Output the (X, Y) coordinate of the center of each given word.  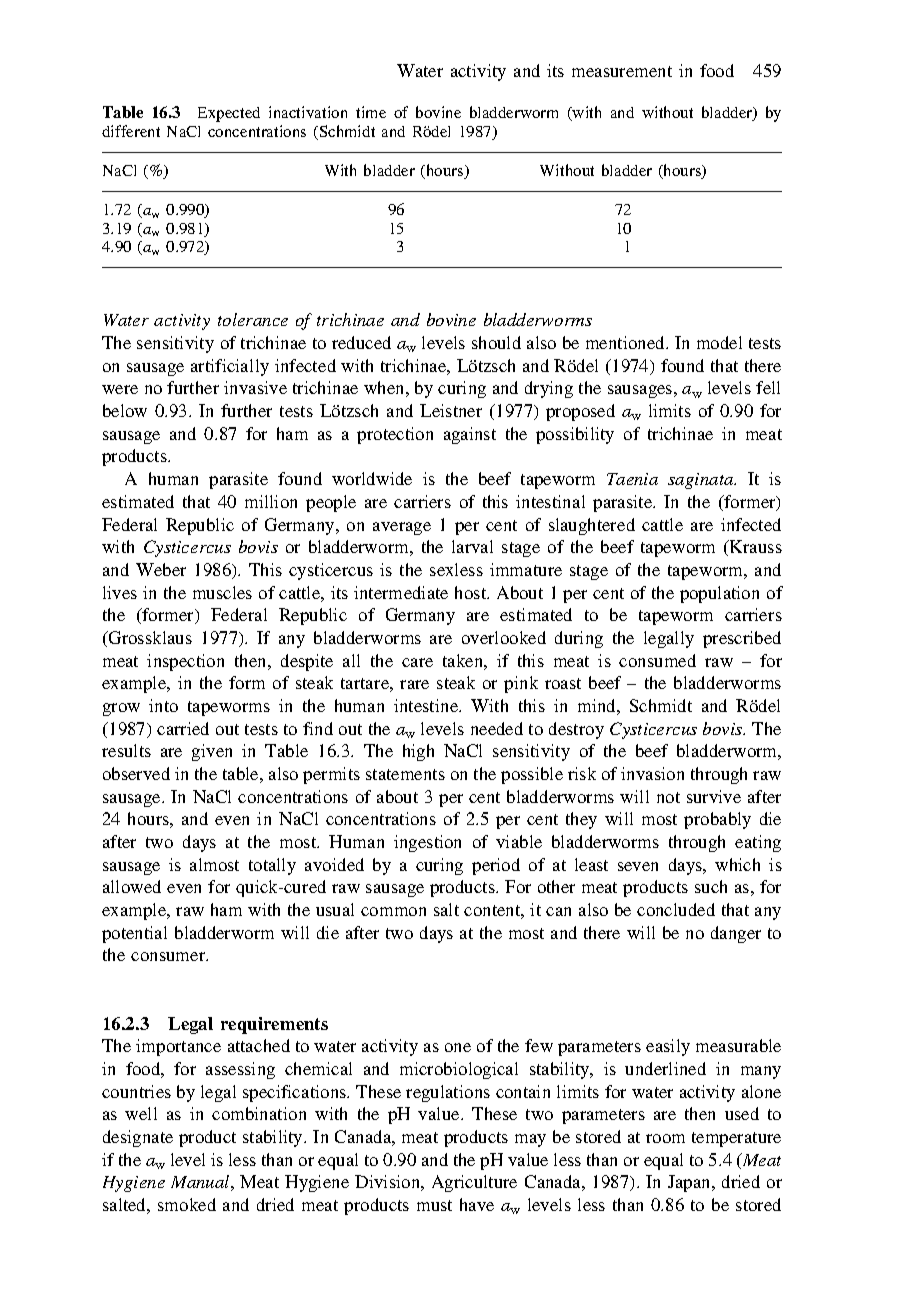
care (417, 662)
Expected (229, 114)
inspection (185, 662)
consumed (657, 660)
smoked (187, 1204)
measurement (622, 71)
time (371, 112)
